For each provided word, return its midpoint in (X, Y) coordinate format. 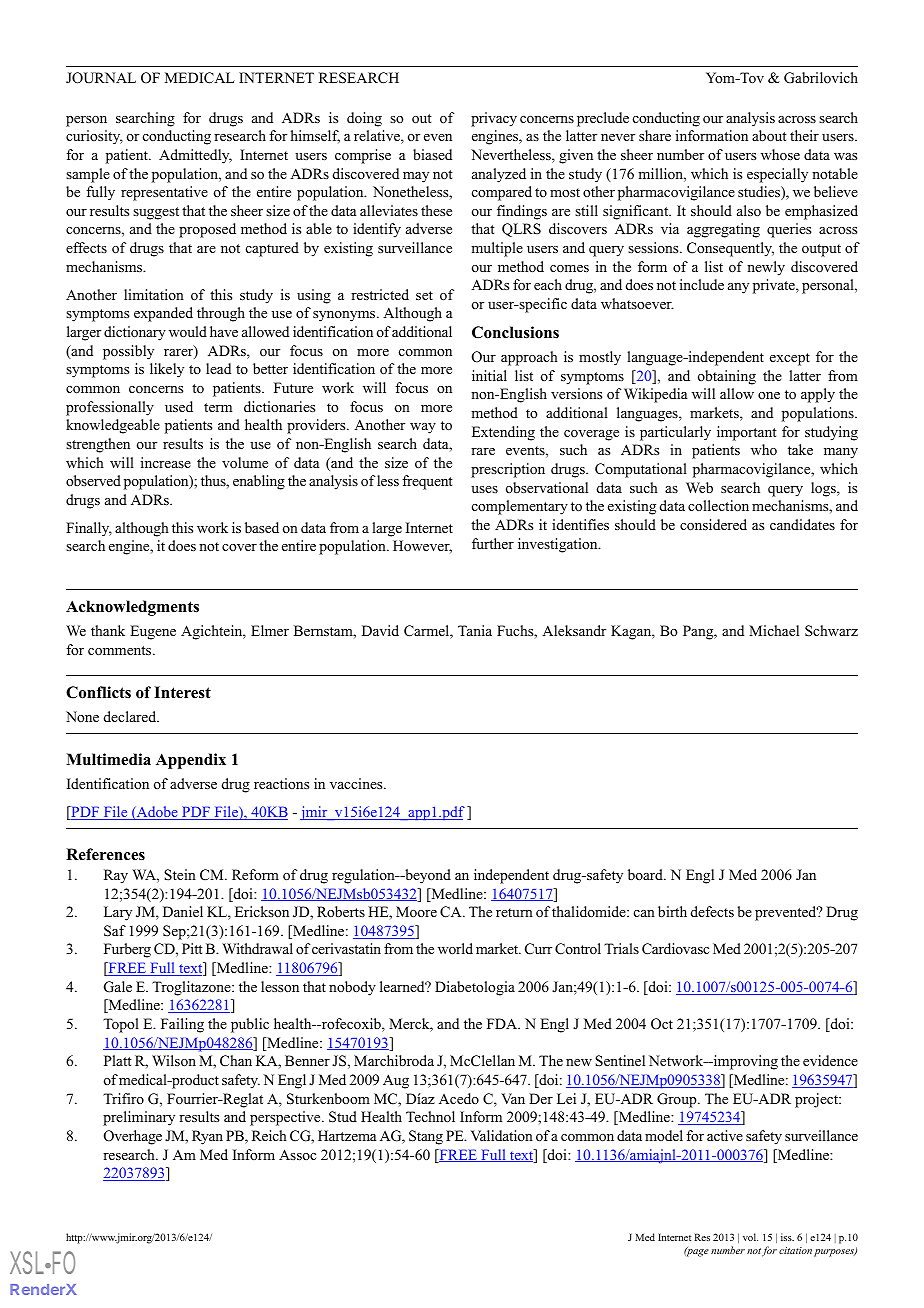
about (769, 136)
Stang (426, 1137)
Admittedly (195, 156)
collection (718, 506)
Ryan (207, 1137)
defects (712, 911)
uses (484, 489)
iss (787, 1237)
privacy (494, 119)
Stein (180, 875)
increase (166, 462)
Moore (416, 911)
